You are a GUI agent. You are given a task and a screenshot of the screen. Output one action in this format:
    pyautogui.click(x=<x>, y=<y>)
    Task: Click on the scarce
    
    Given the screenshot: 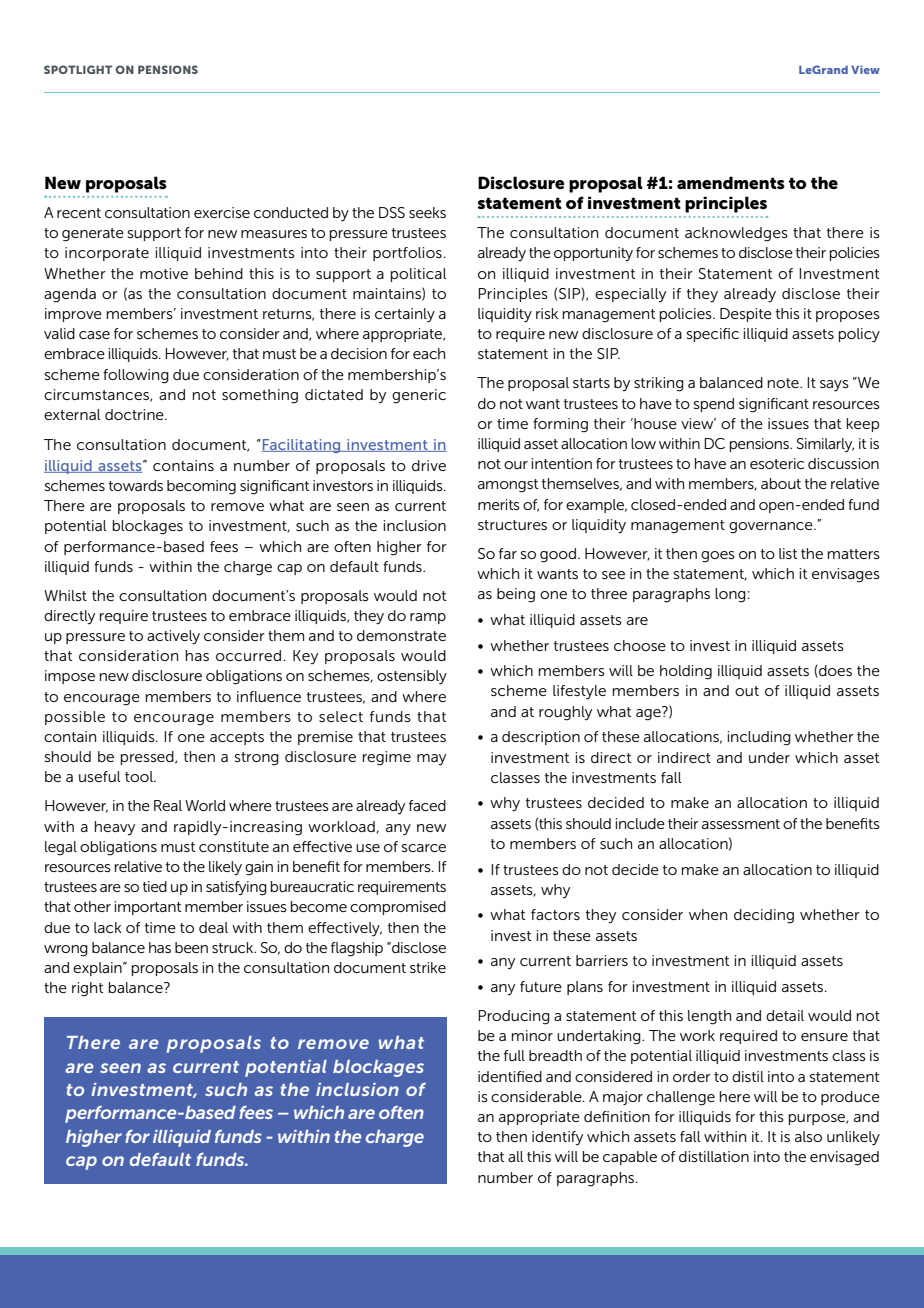 What is the action you would take?
    pyautogui.click(x=424, y=848)
